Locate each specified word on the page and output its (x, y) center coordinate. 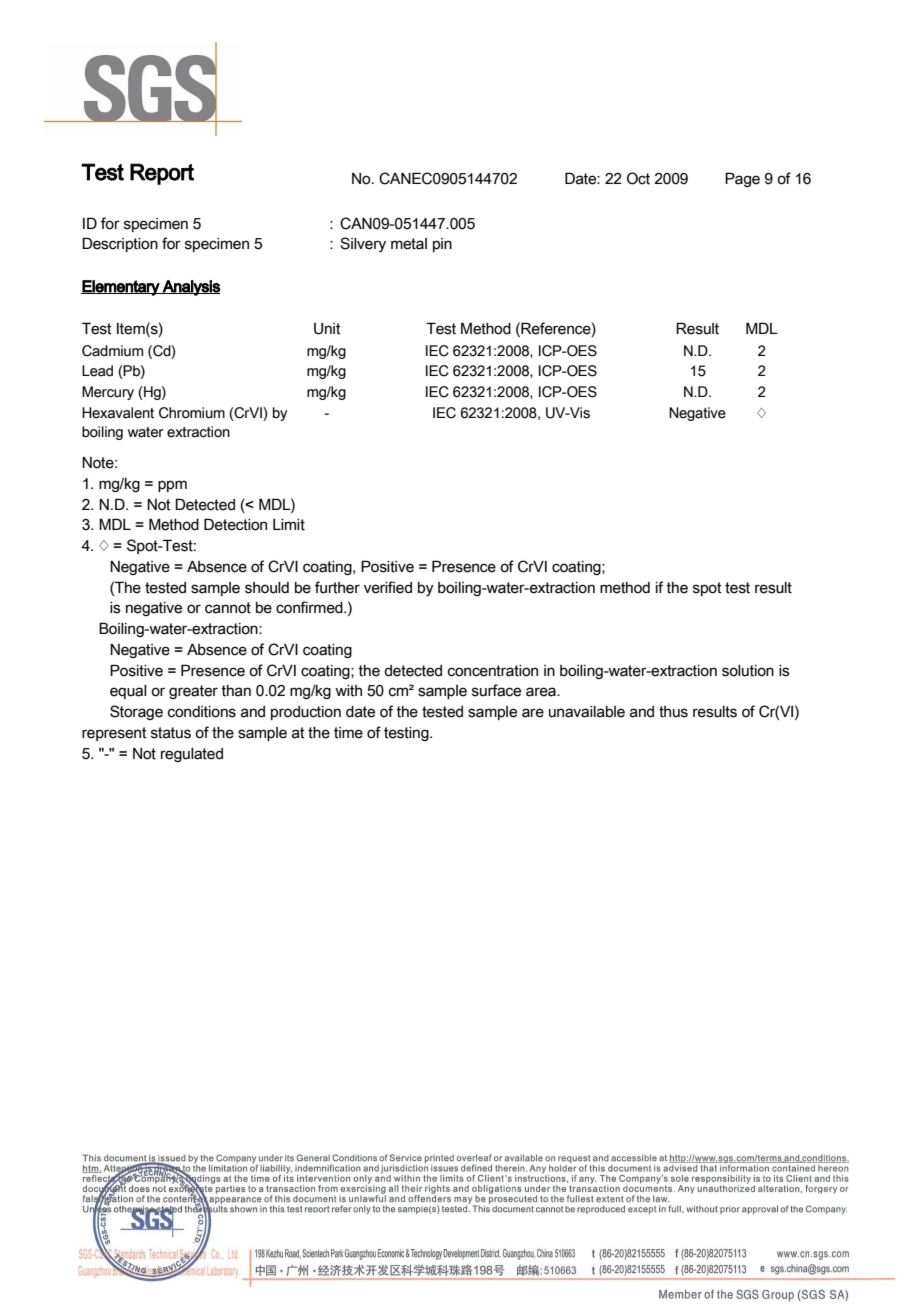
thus (673, 712)
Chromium (192, 413)
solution (748, 671)
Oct (638, 178)
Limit (289, 525)
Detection (235, 524)
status (171, 733)
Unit (327, 329)
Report (162, 174)
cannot (228, 608)
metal (409, 244)
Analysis (190, 288)
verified (388, 587)
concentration (493, 671)
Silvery (363, 244)
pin (442, 245)
